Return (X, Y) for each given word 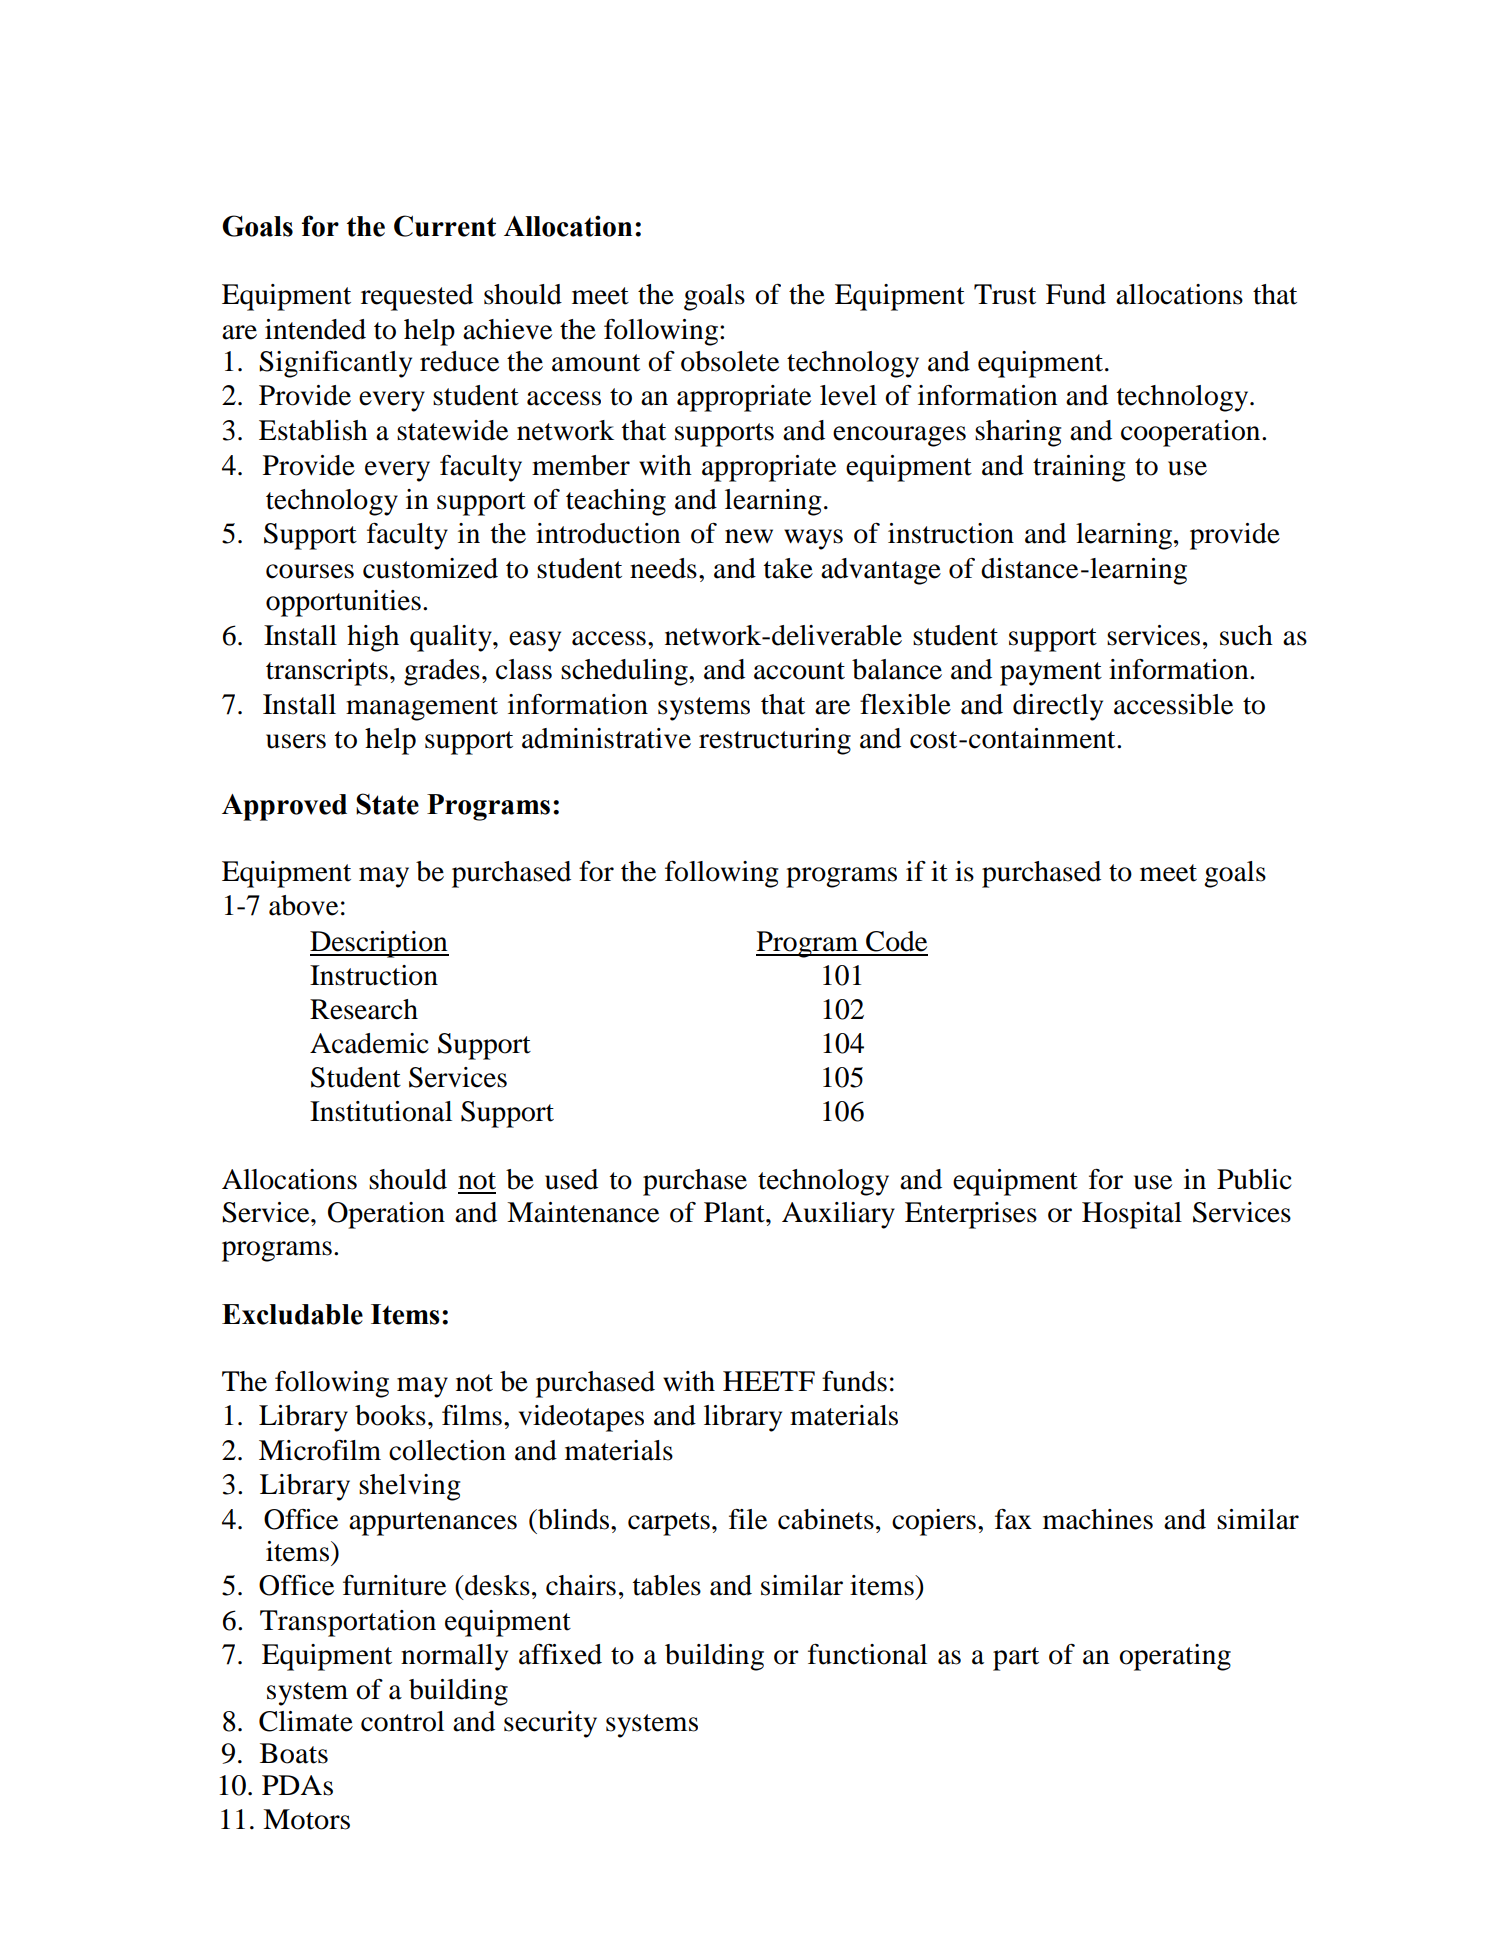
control (402, 1721)
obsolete (730, 361)
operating (1175, 1657)
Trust (1005, 294)
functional (867, 1654)
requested (417, 297)
